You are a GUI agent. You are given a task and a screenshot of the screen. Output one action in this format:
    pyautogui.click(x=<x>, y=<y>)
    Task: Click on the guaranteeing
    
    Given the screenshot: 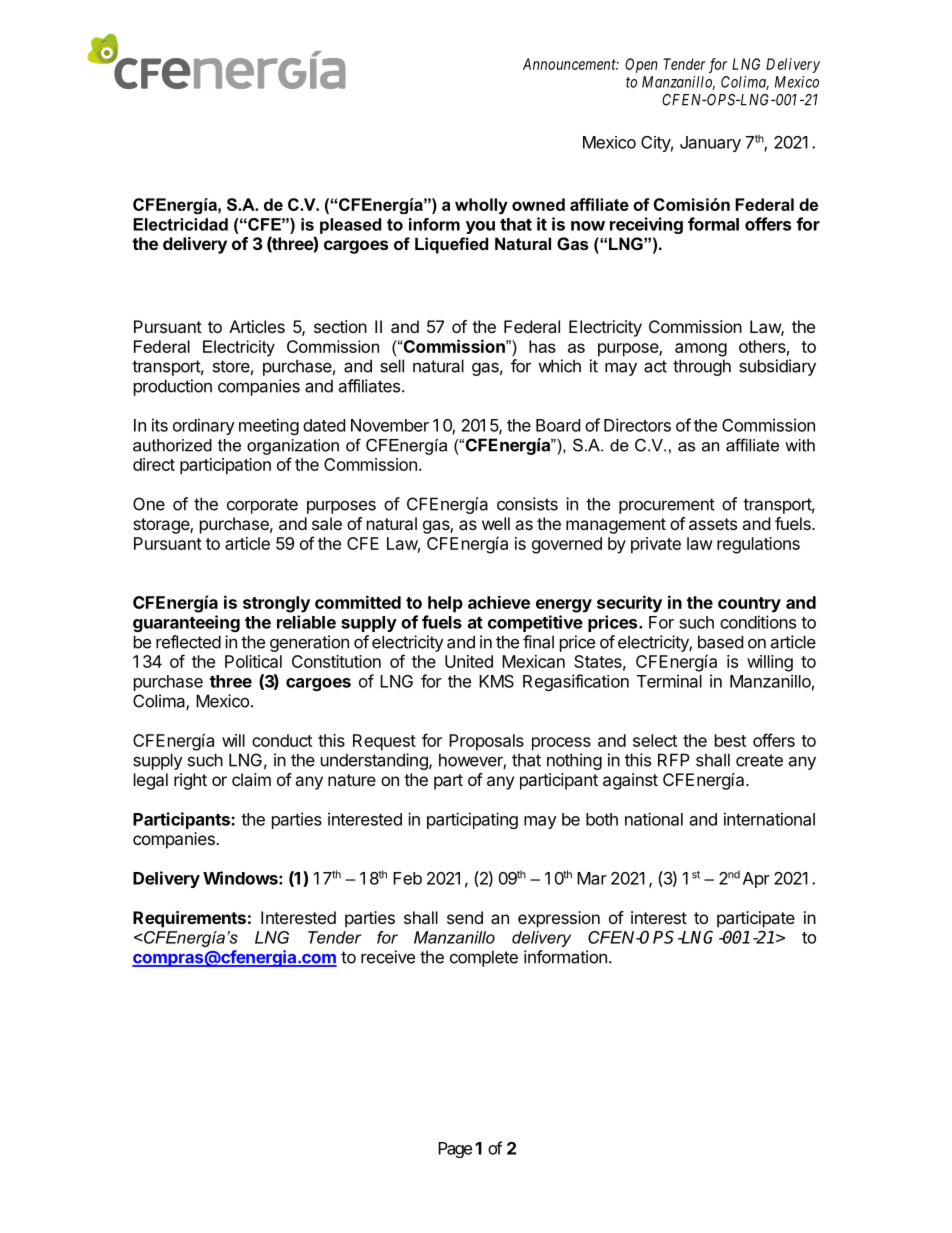 What is the action you would take?
    pyautogui.click(x=186, y=623)
